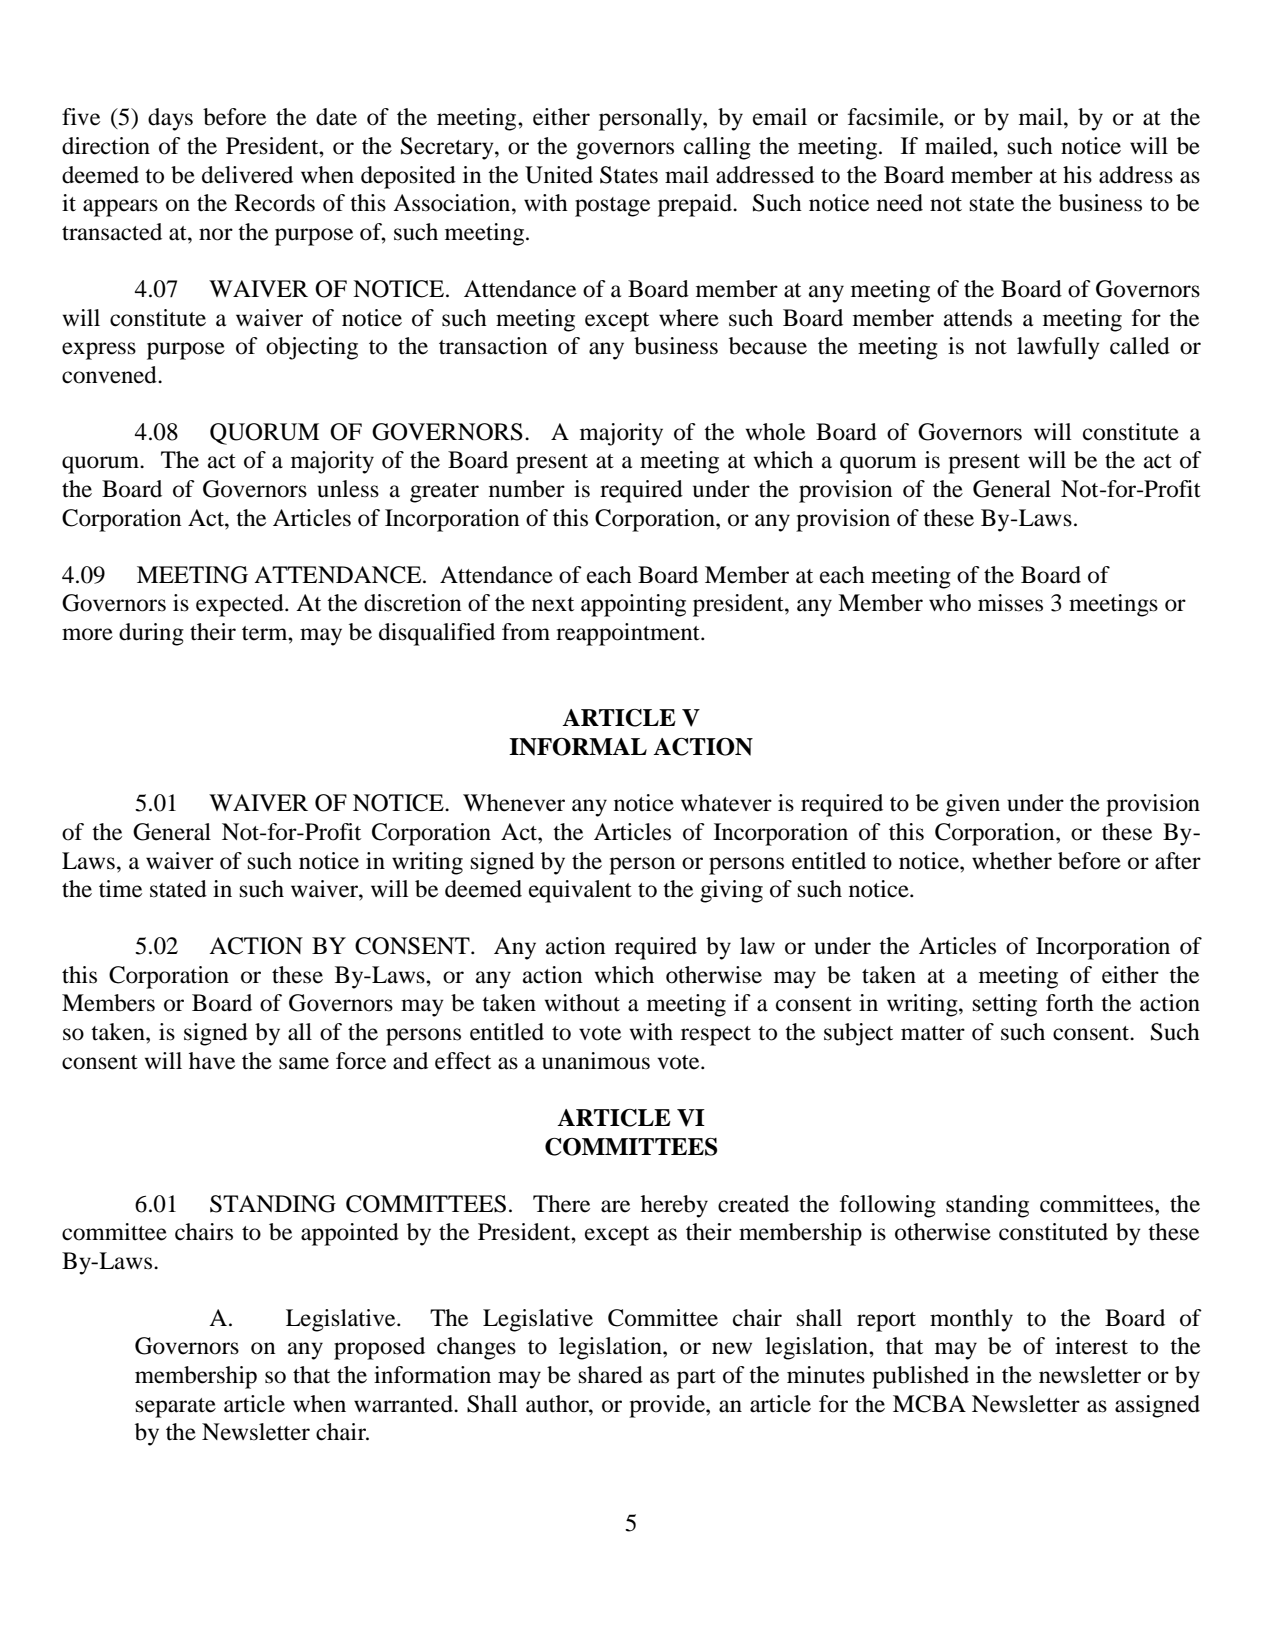  Describe the element at coordinates (247, 175) in the document. I see `delivered` at that location.
